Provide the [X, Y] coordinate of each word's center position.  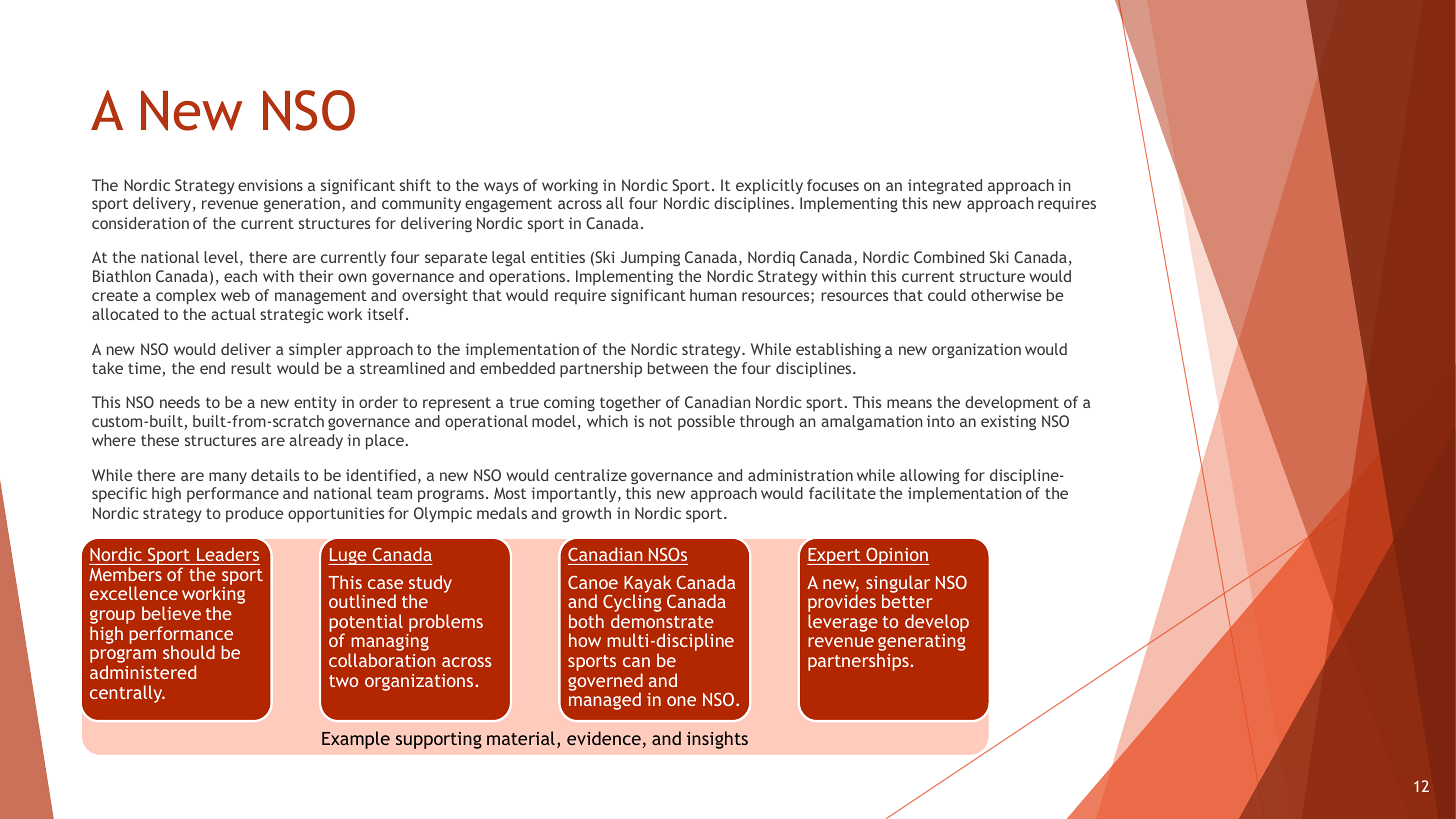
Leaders [228, 554]
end [212, 368]
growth [586, 515]
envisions [270, 185]
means [909, 403]
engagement [508, 205]
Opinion [897, 556]
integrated [945, 187]
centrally [127, 694]
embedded [517, 368]
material [521, 738]
